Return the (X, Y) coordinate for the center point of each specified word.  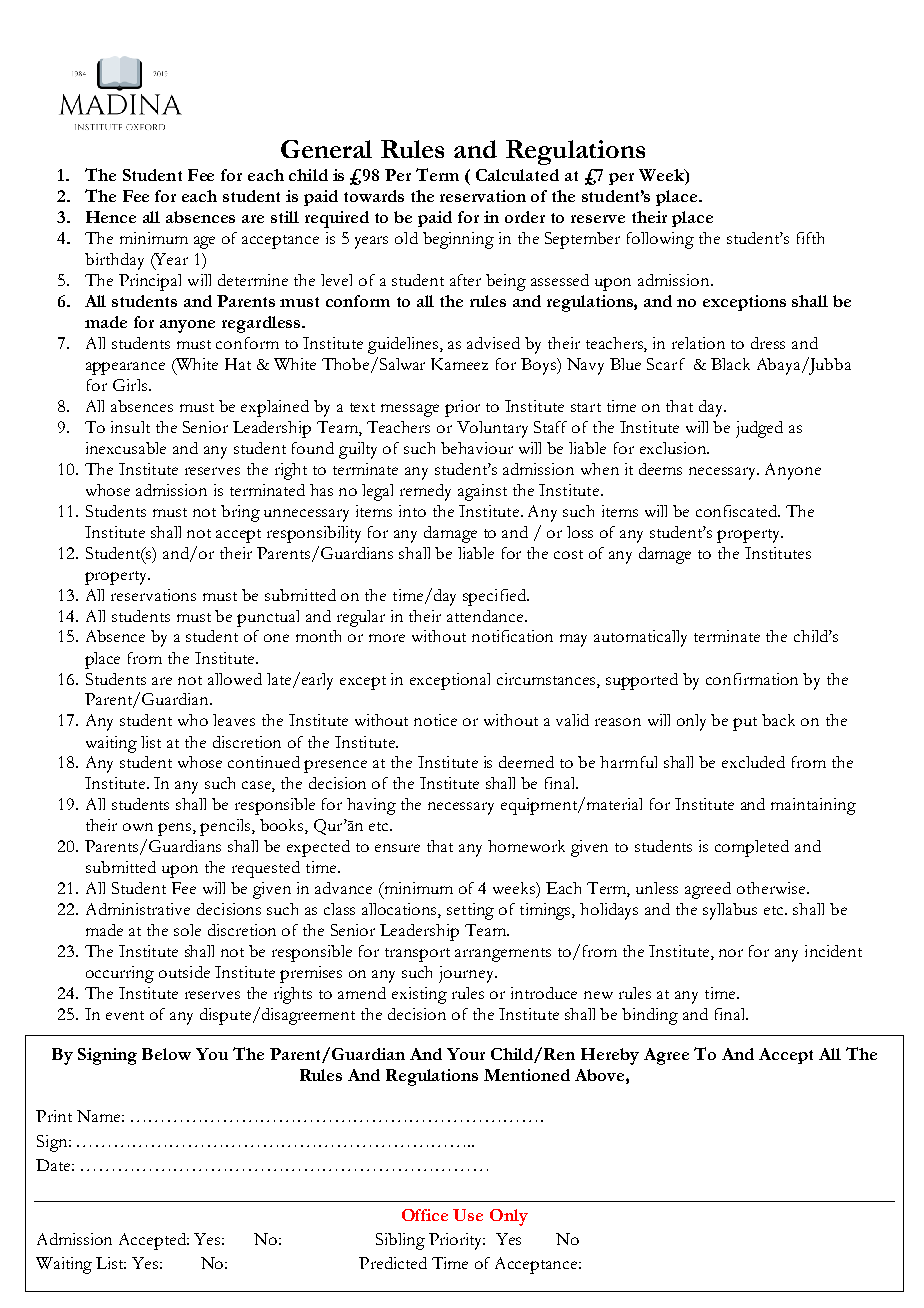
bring (240, 513)
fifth (810, 238)
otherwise (772, 888)
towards (374, 196)
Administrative (138, 909)
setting (470, 911)
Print (54, 1116)
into (412, 511)
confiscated (738, 511)
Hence (111, 217)
